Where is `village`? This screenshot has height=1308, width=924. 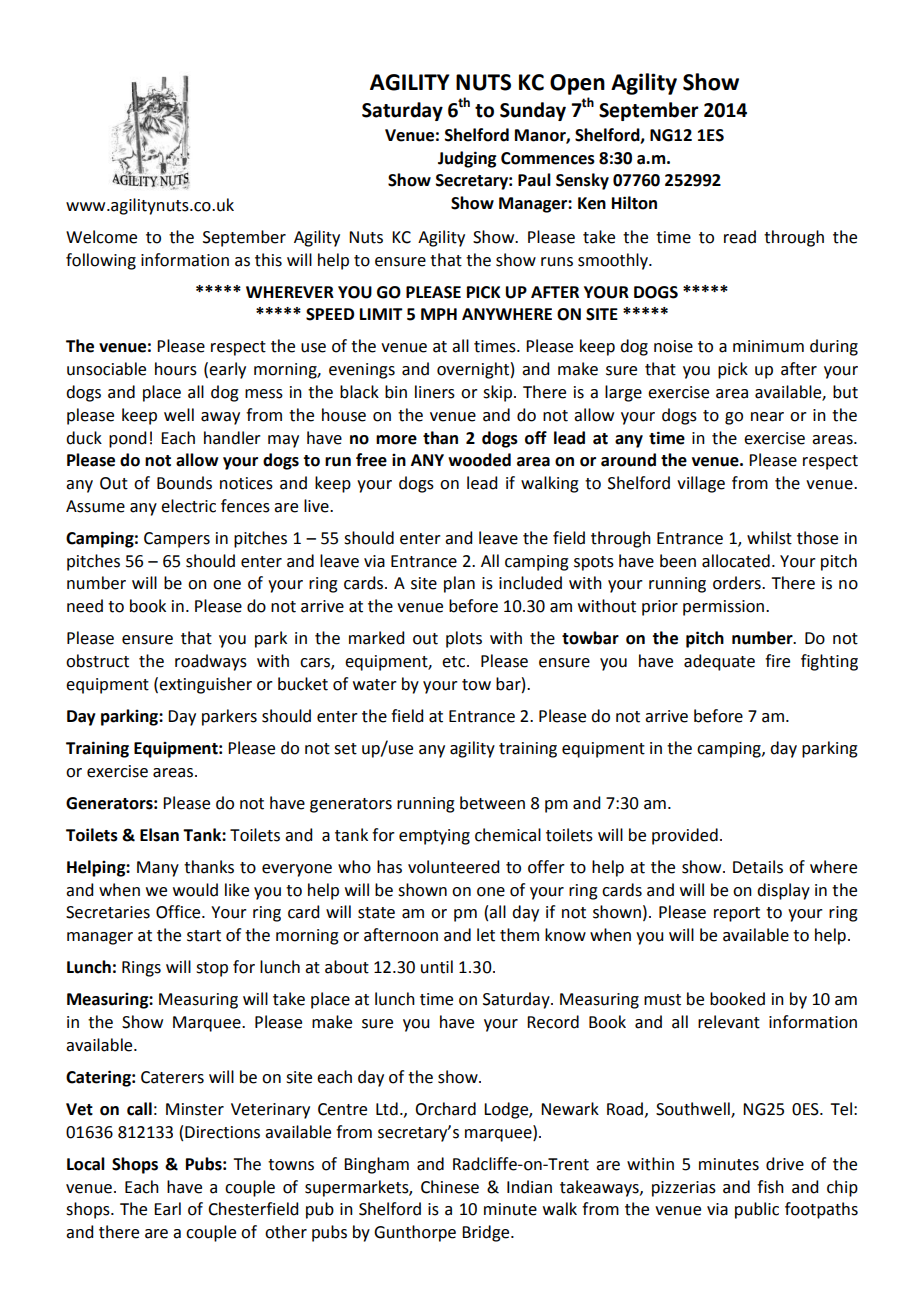
village is located at coordinates (701, 484).
